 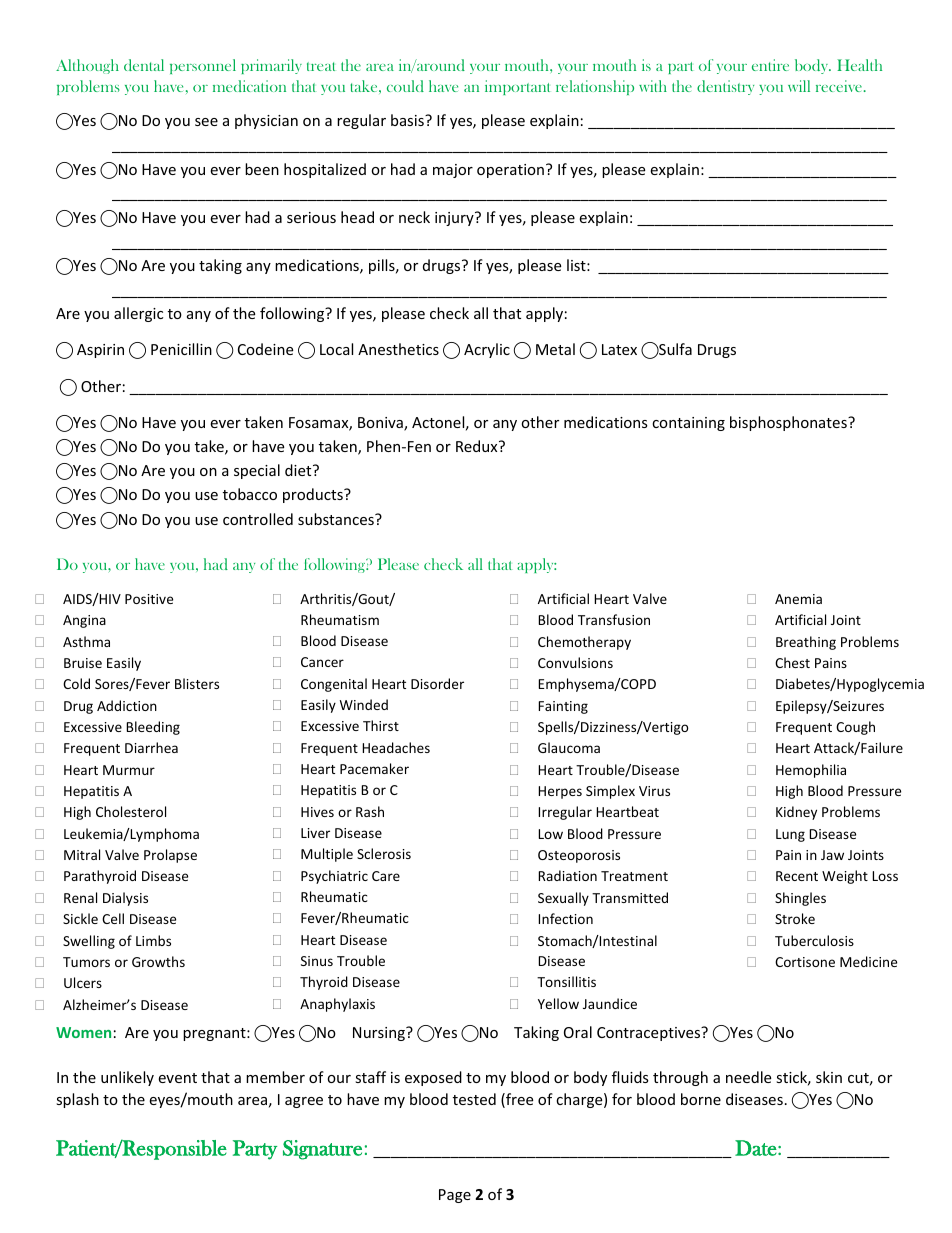 What do you see at coordinates (517, 87) in the page?
I see `important` at bounding box center [517, 87].
